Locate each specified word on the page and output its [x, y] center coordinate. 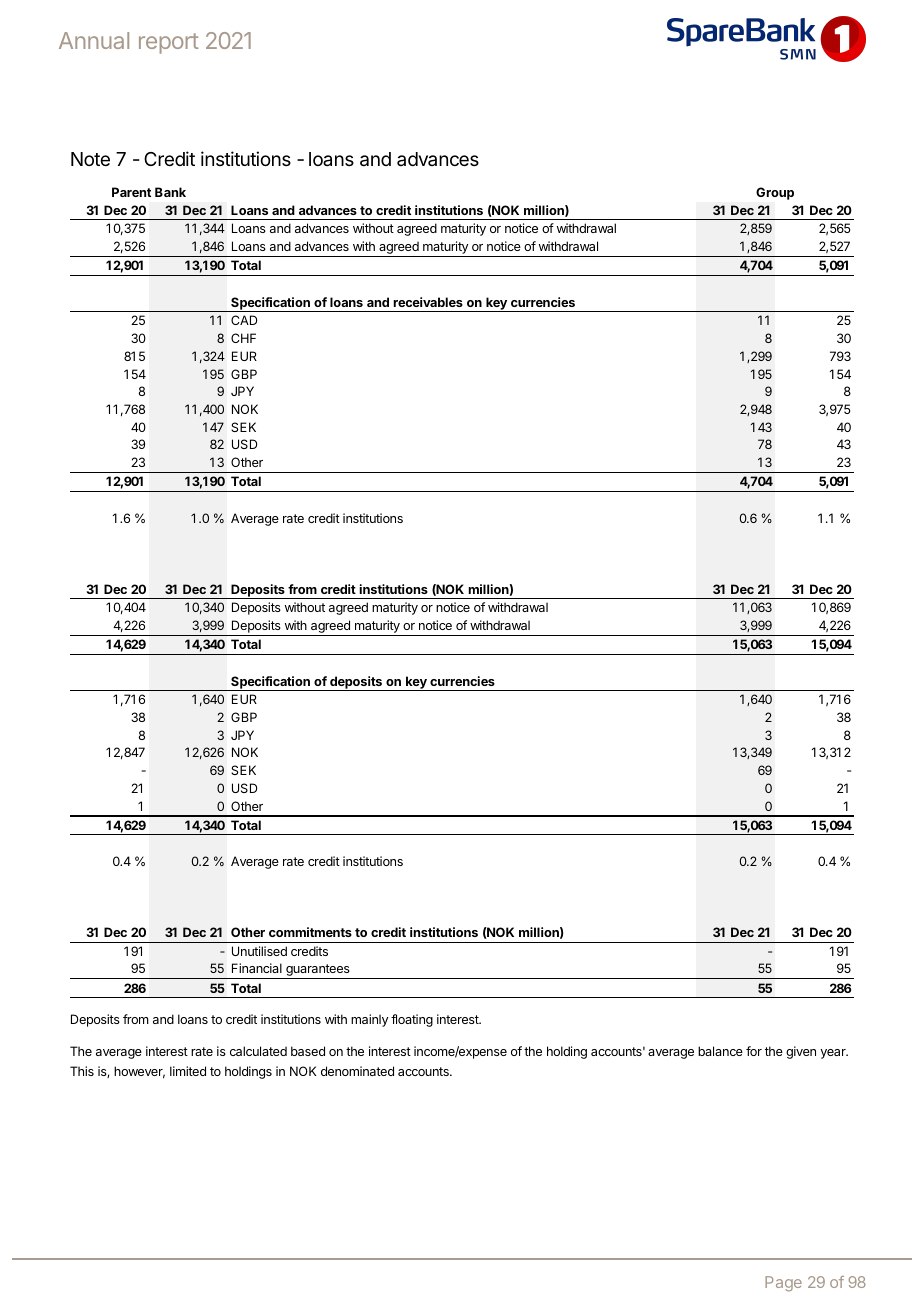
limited [188, 1071]
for [754, 1051]
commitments [310, 932]
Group [775, 193]
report [169, 43]
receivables [428, 302]
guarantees [318, 971]
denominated [357, 1071]
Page [783, 1283]
